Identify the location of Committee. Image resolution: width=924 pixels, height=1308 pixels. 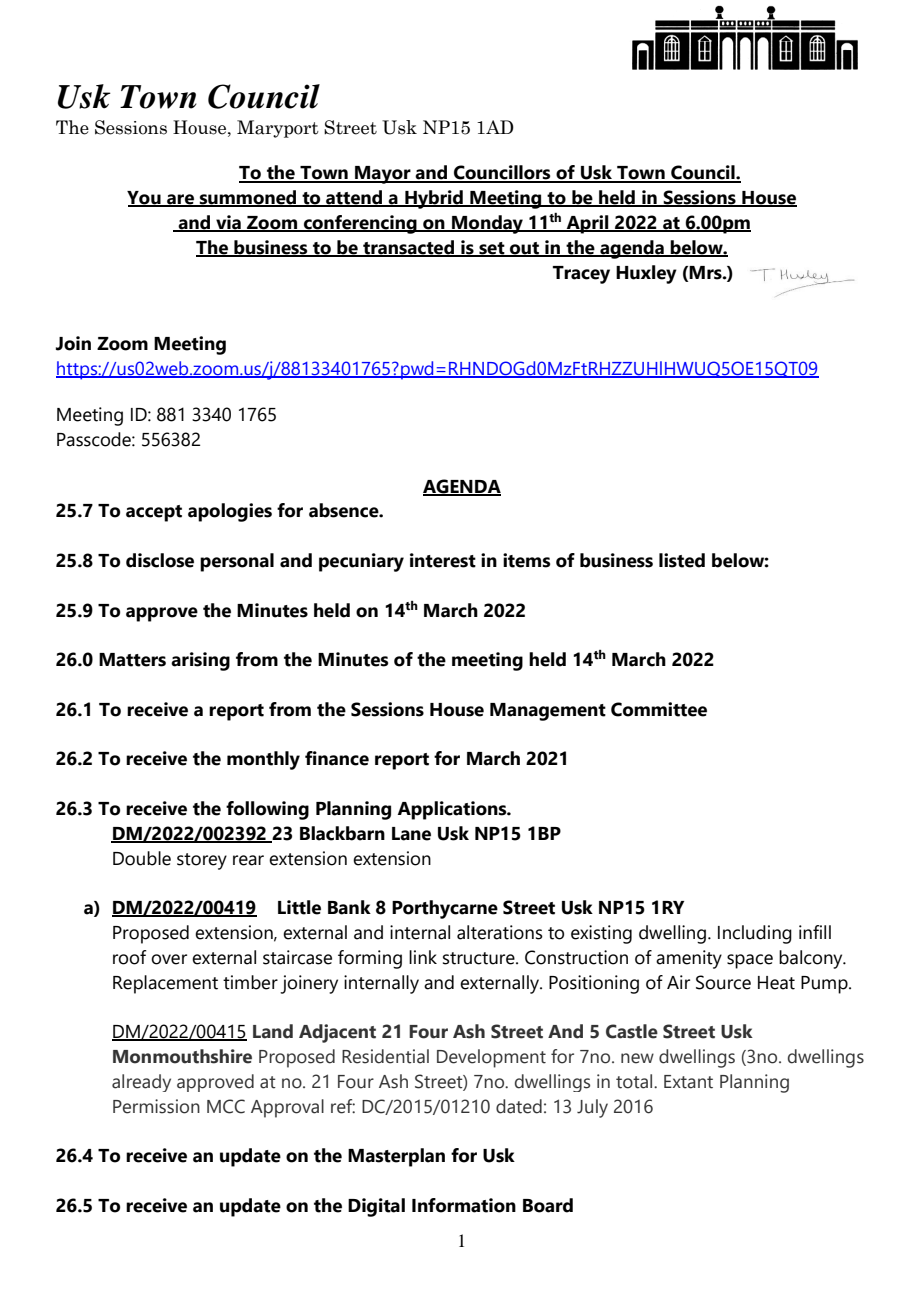
(659, 709).
